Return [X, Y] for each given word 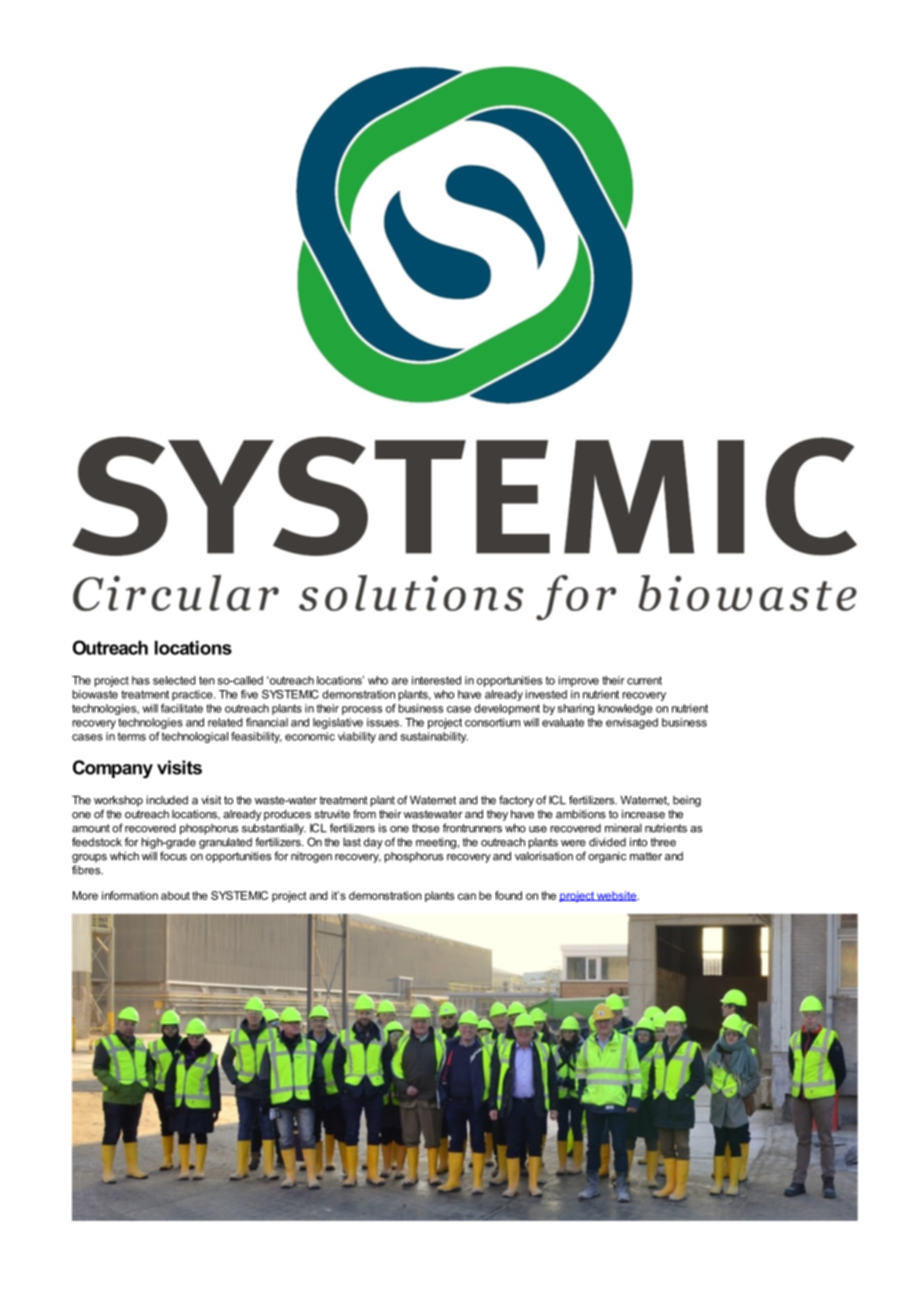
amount [91, 828]
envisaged [632, 723]
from [364, 814]
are [400, 681]
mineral [623, 828]
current [644, 680]
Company [113, 769]
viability [357, 737]
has [141, 680]
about [175, 895]
